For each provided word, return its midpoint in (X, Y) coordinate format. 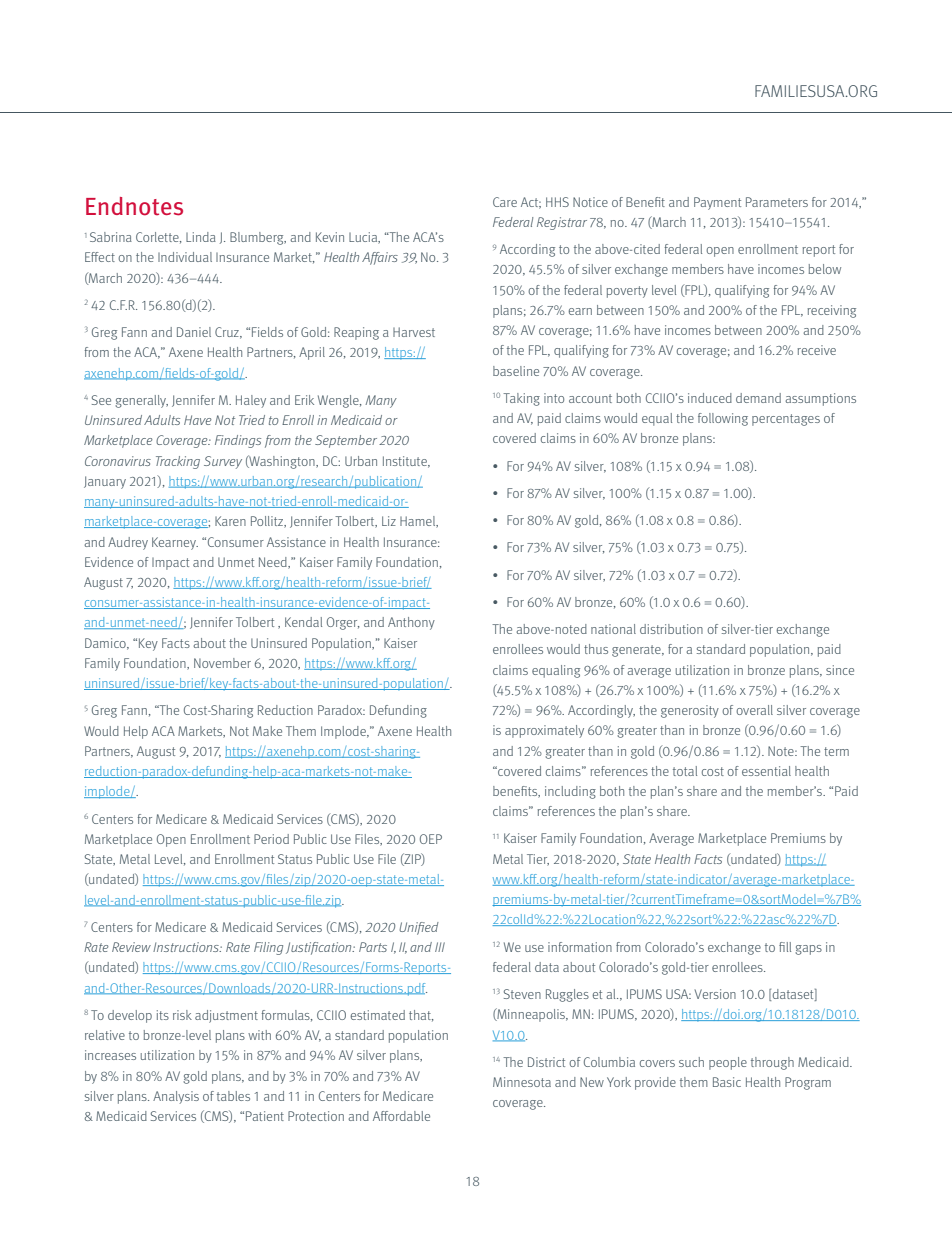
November (222, 663)
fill (785, 947)
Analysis (176, 1097)
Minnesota (522, 1082)
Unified (419, 928)
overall (754, 710)
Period (271, 839)
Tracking (178, 462)
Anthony (411, 623)
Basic (727, 1082)
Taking (521, 399)
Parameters (777, 202)
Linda (201, 237)
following (723, 419)
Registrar (562, 223)
